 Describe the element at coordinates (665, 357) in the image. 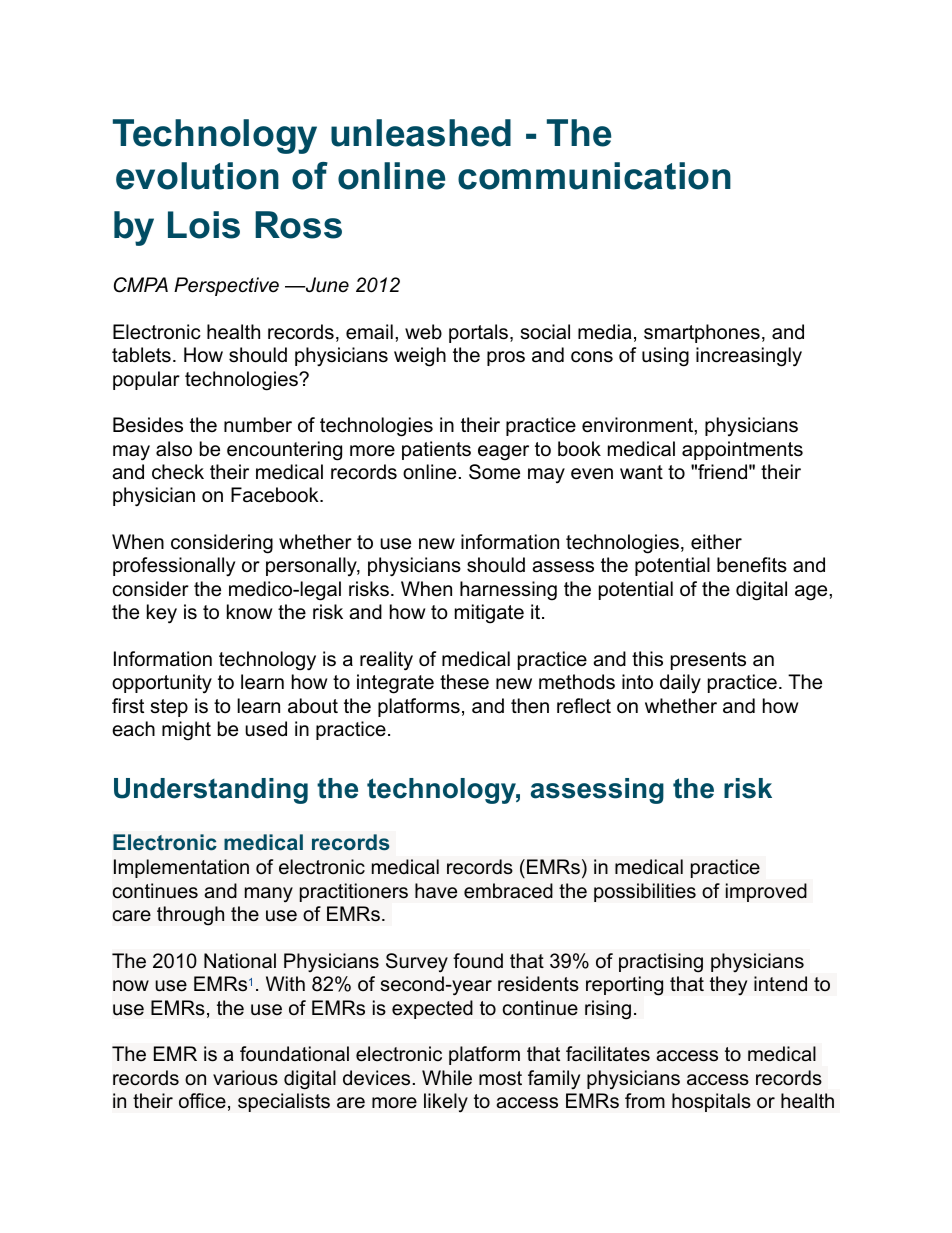

I see `using` at that location.
